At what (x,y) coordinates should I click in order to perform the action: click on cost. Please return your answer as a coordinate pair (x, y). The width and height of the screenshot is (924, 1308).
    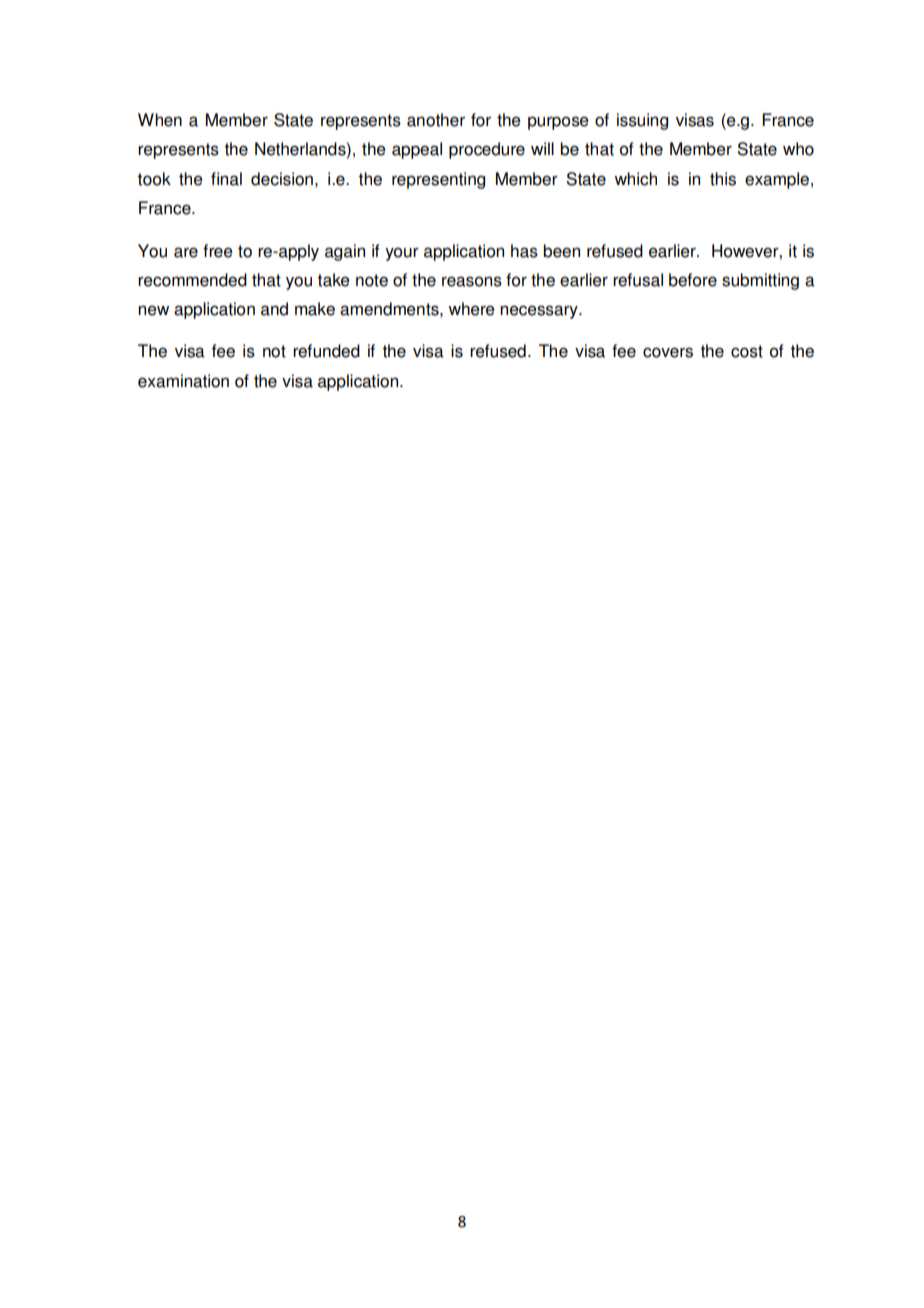
    Looking at the image, I should click on (747, 351).
